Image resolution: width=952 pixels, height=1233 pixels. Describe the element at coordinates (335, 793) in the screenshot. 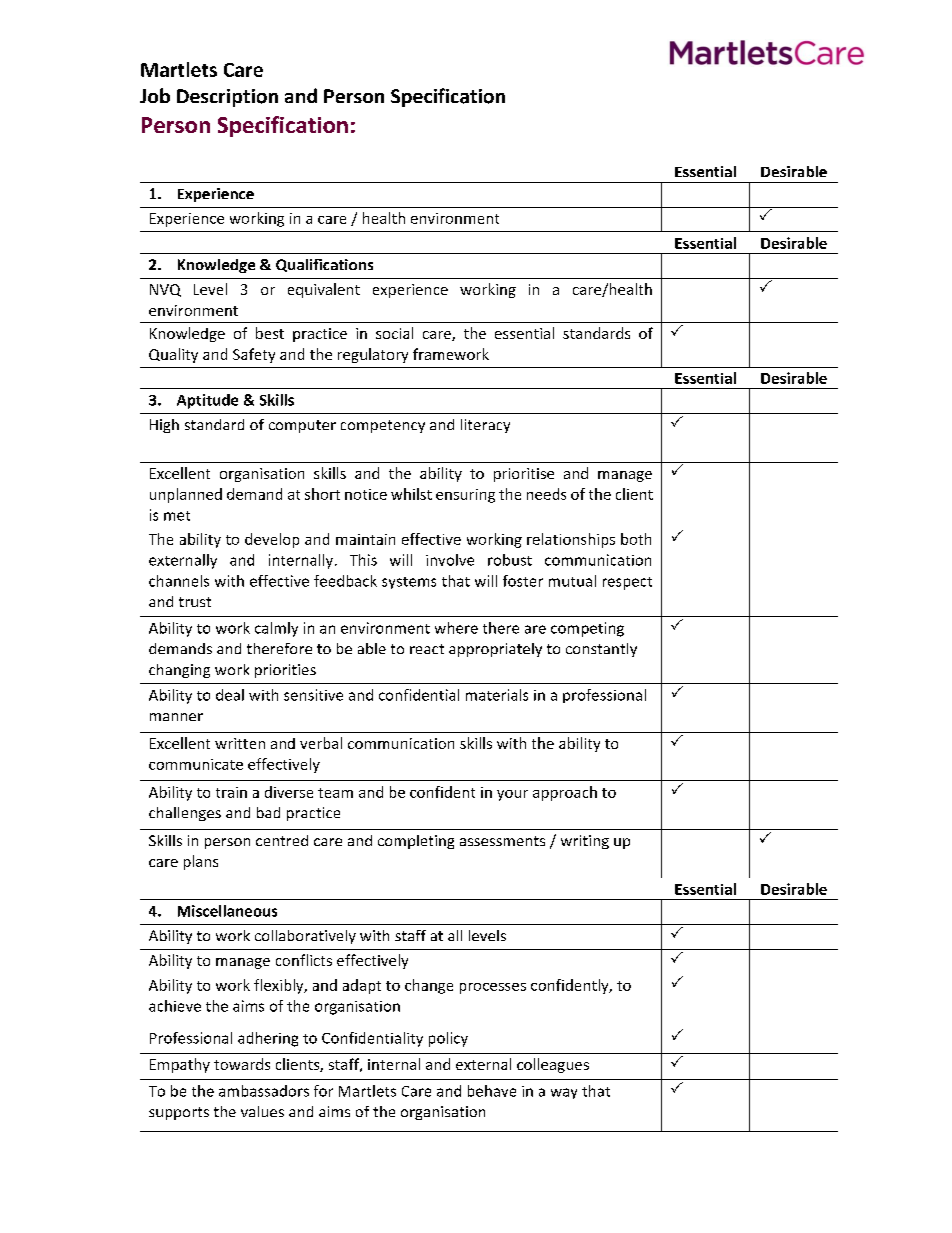

I see `team` at that location.
